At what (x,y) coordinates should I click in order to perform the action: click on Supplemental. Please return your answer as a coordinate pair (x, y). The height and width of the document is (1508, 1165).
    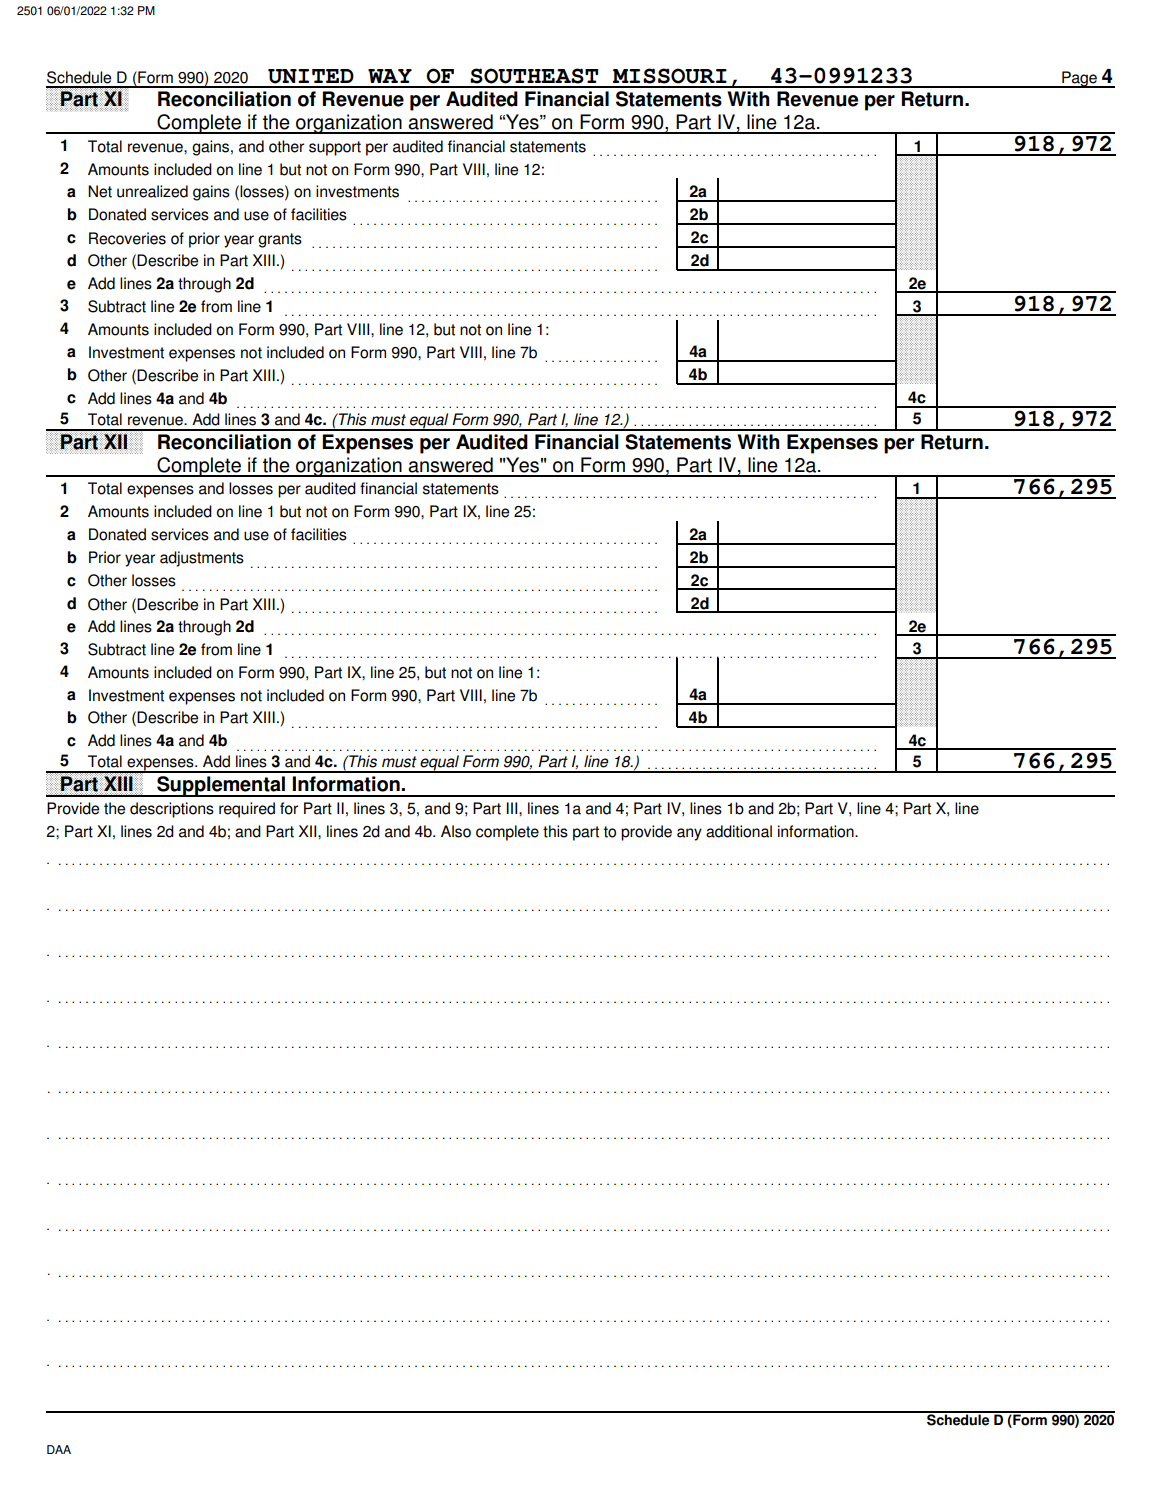
    Looking at the image, I should click on (221, 786).
